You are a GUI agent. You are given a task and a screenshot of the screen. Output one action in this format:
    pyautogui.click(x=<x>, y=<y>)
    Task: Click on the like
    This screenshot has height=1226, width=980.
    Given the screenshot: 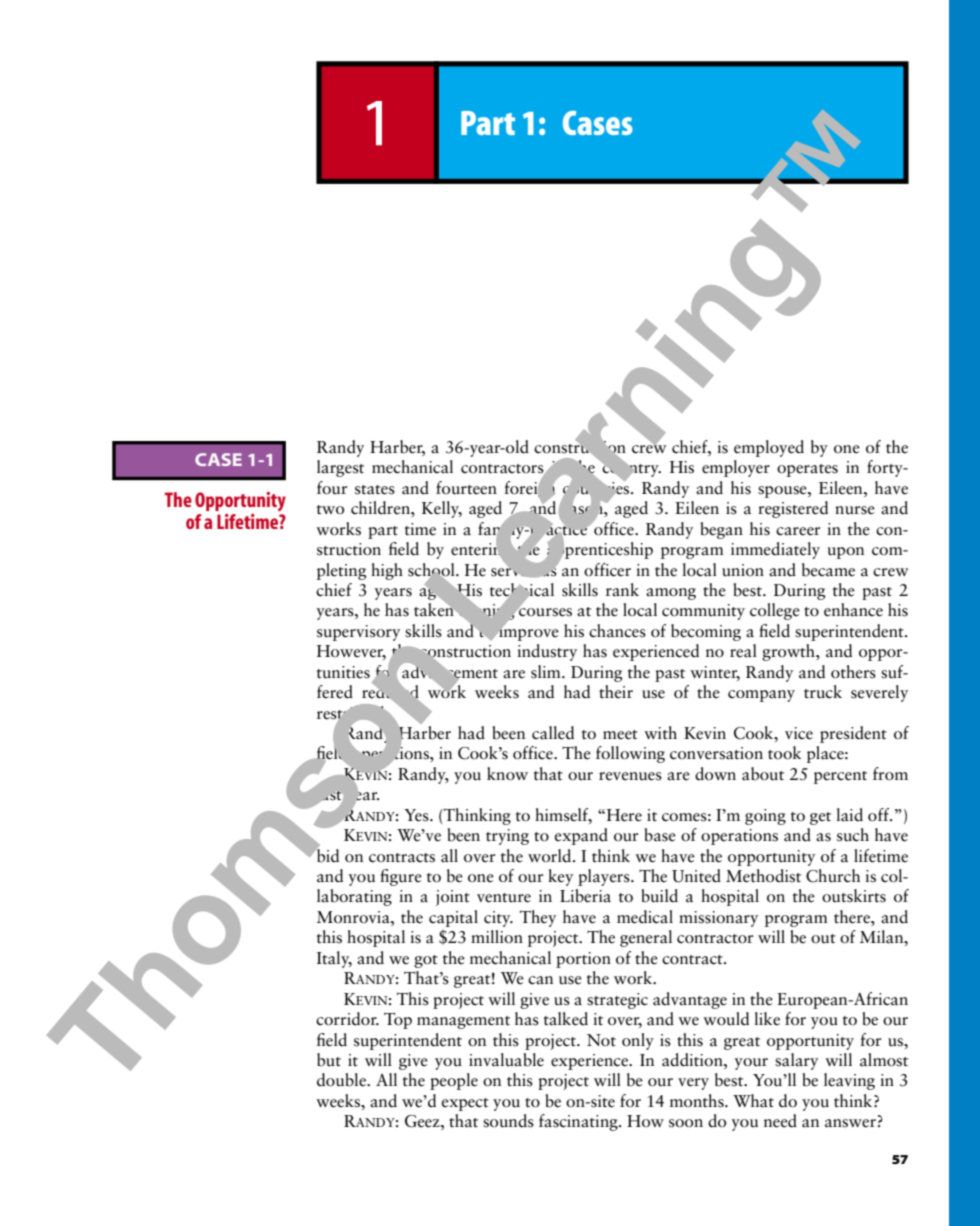 What is the action you would take?
    pyautogui.click(x=767, y=1019)
